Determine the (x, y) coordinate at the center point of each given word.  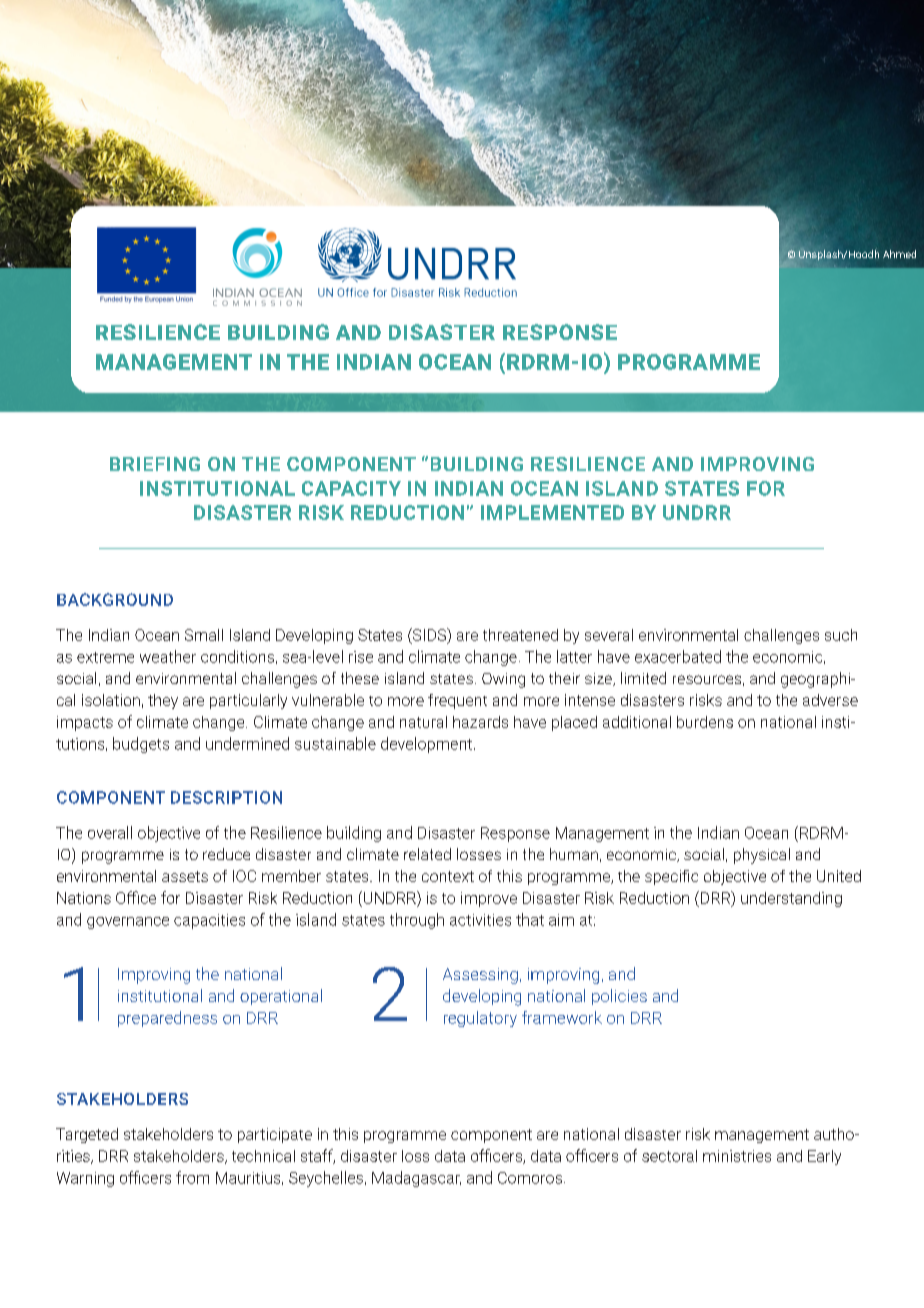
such (841, 635)
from (192, 1177)
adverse (830, 700)
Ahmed (899, 254)
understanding (791, 899)
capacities (209, 921)
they (163, 701)
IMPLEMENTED (552, 512)
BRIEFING (155, 464)
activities (480, 920)
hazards (480, 722)
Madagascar (416, 1179)
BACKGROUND (115, 599)
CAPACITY (351, 488)
